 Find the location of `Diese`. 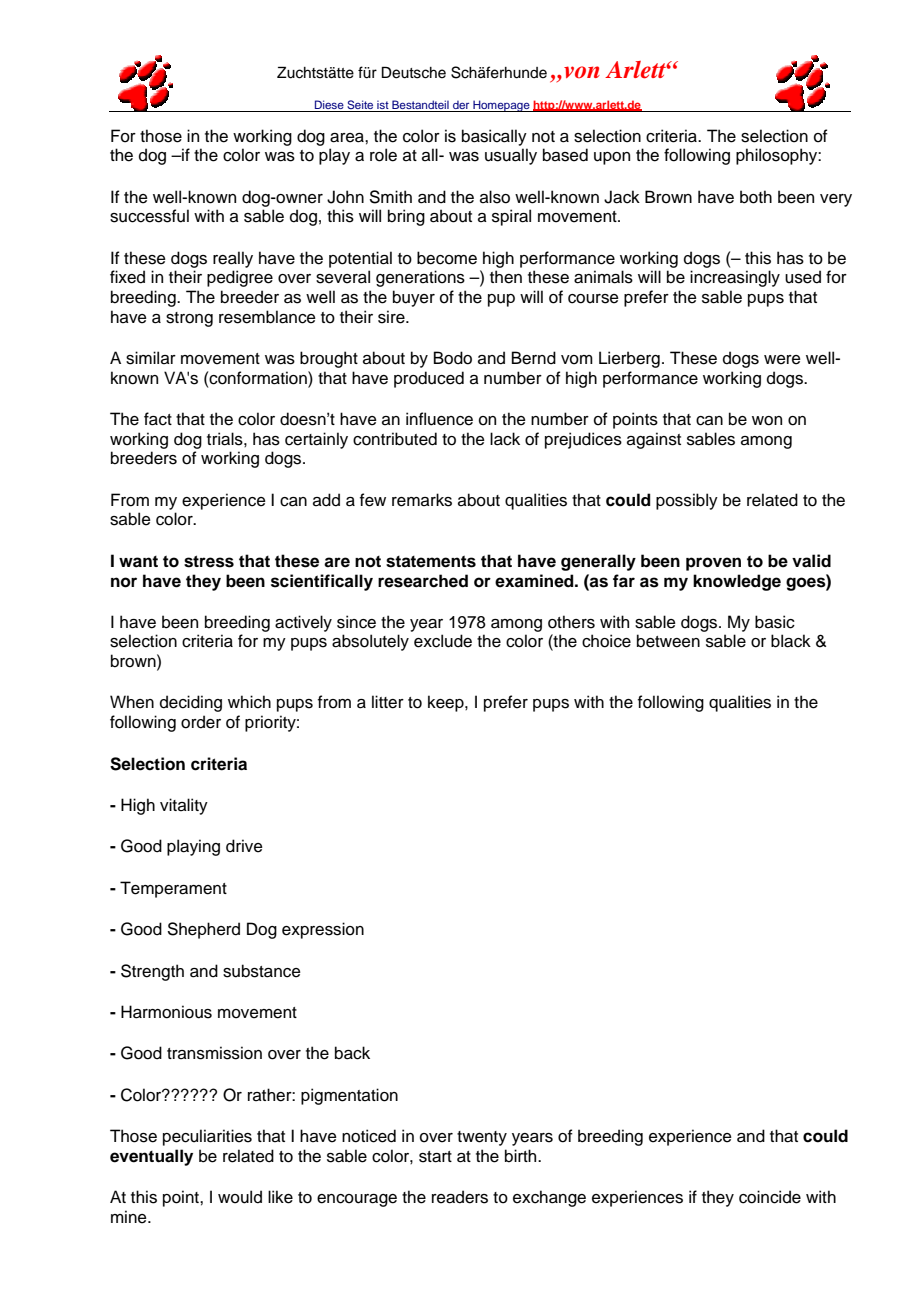

Diese is located at coordinates (329, 104).
